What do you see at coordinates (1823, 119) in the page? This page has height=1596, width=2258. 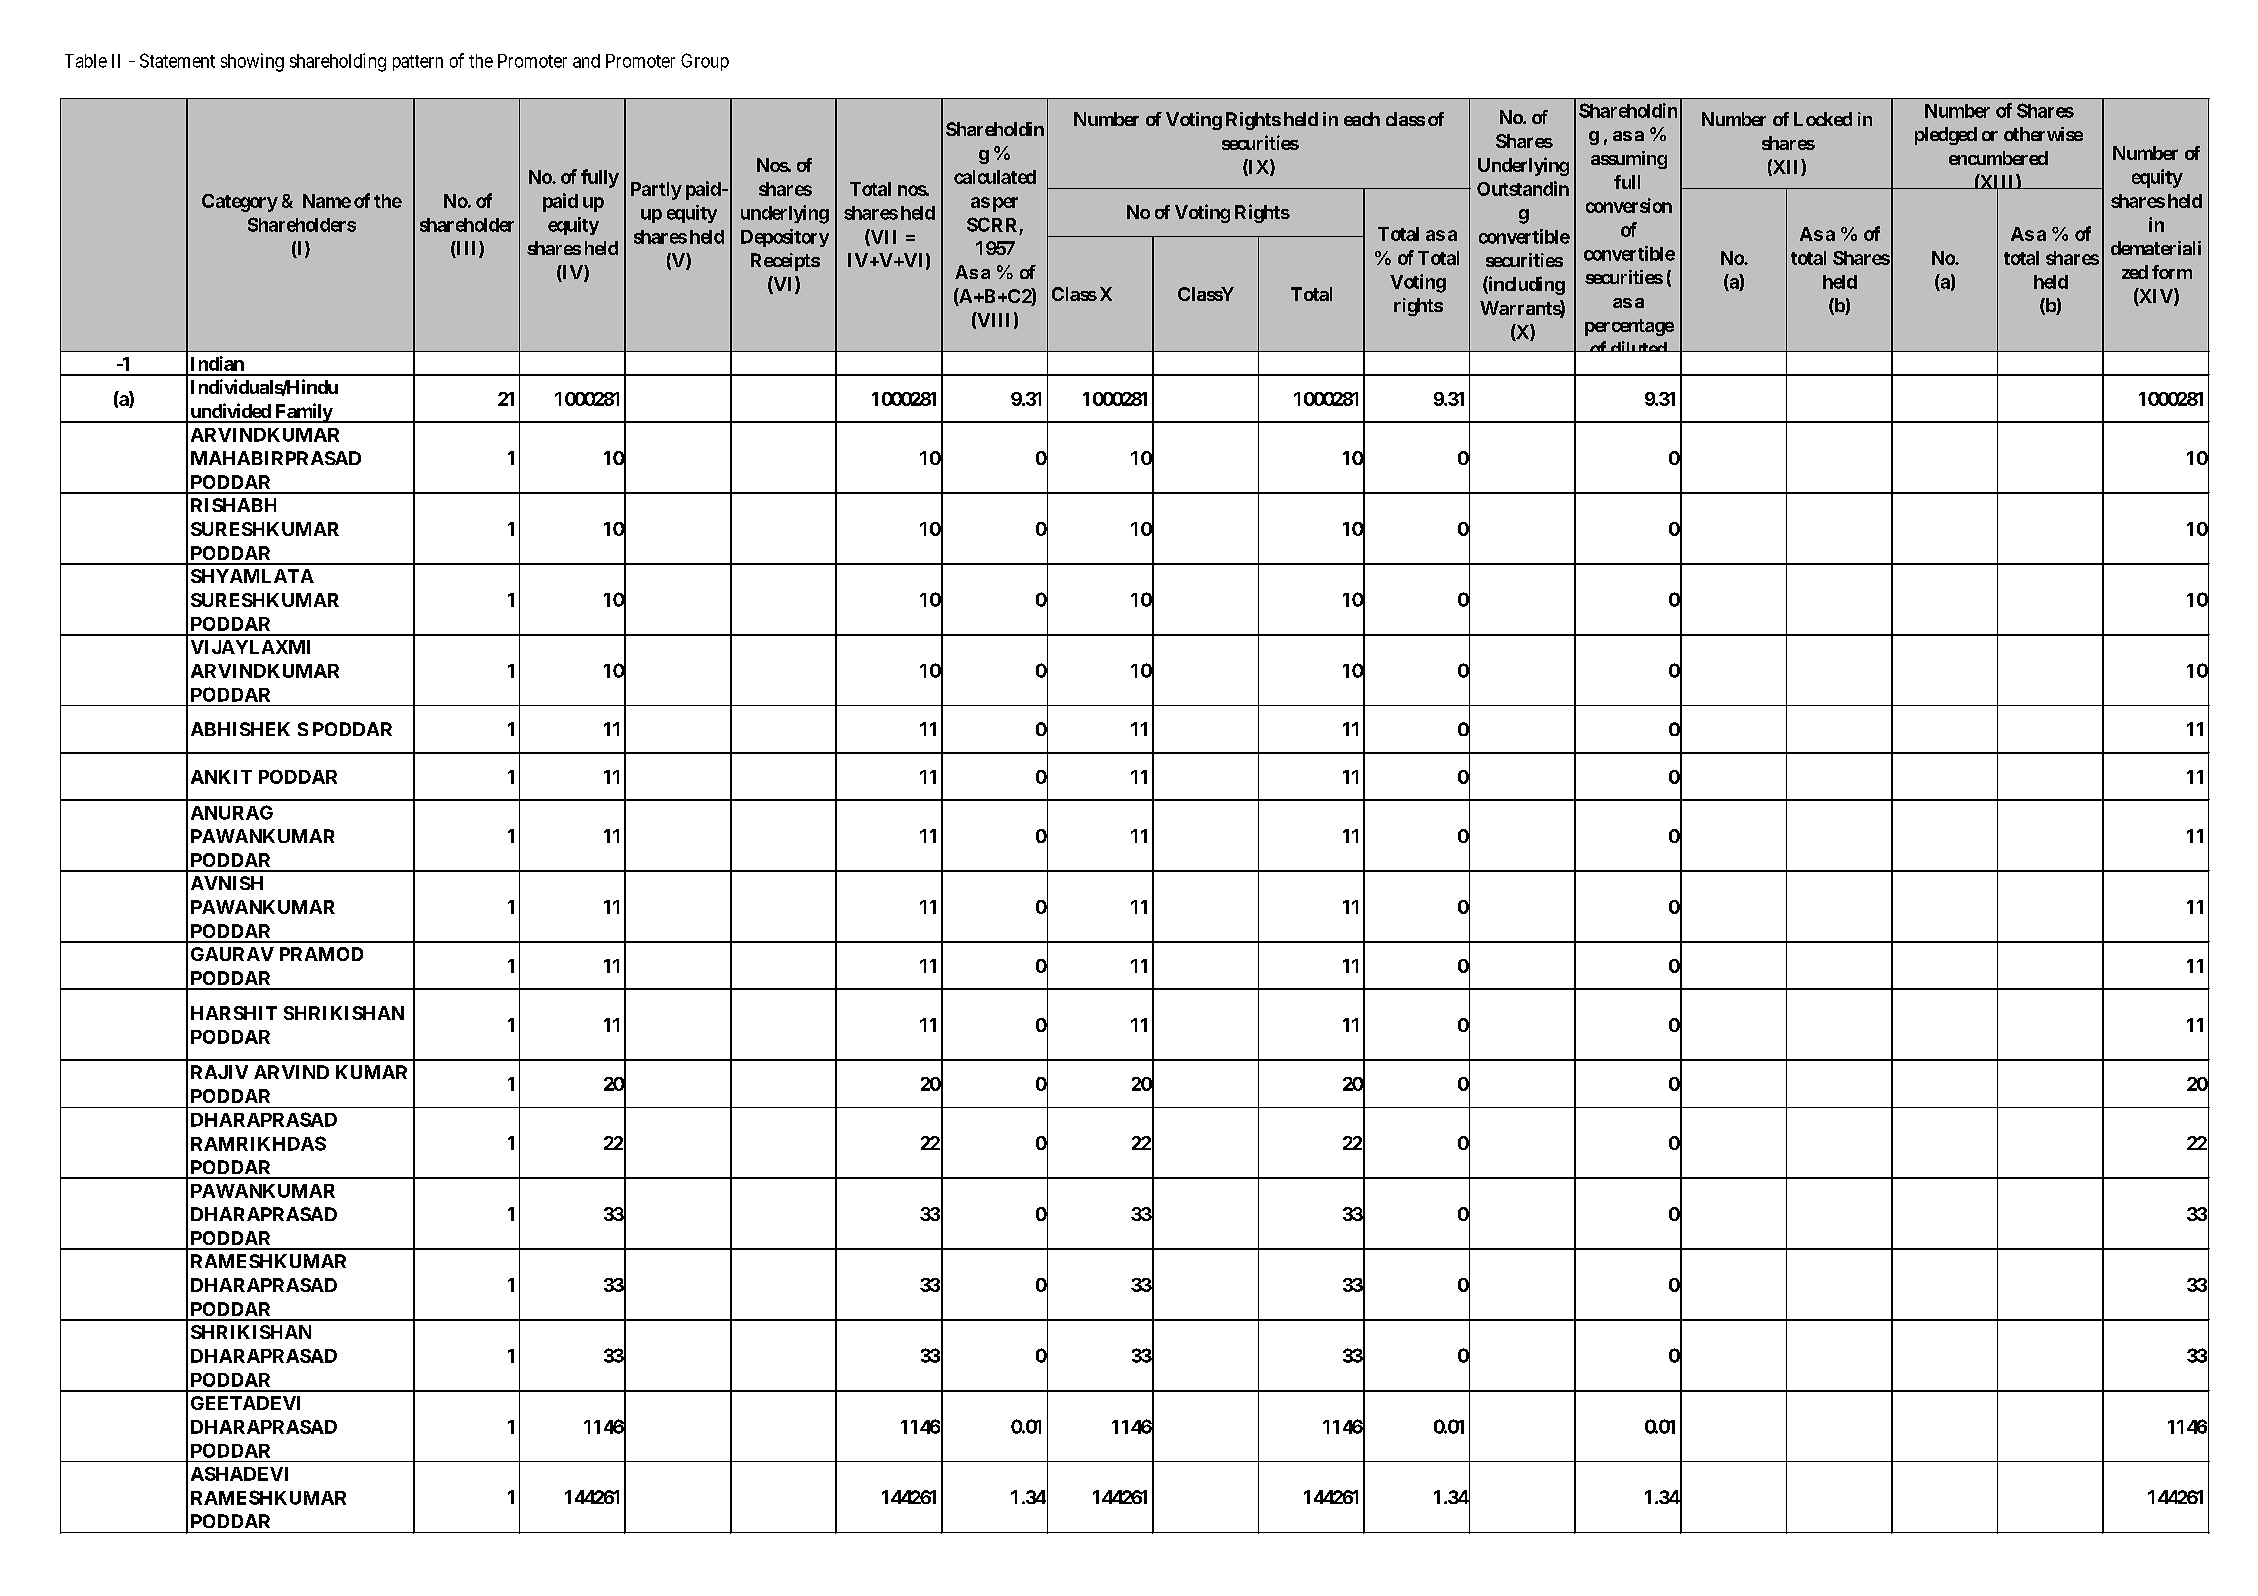 I see `Locked` at bounding box center [1823, 119].
